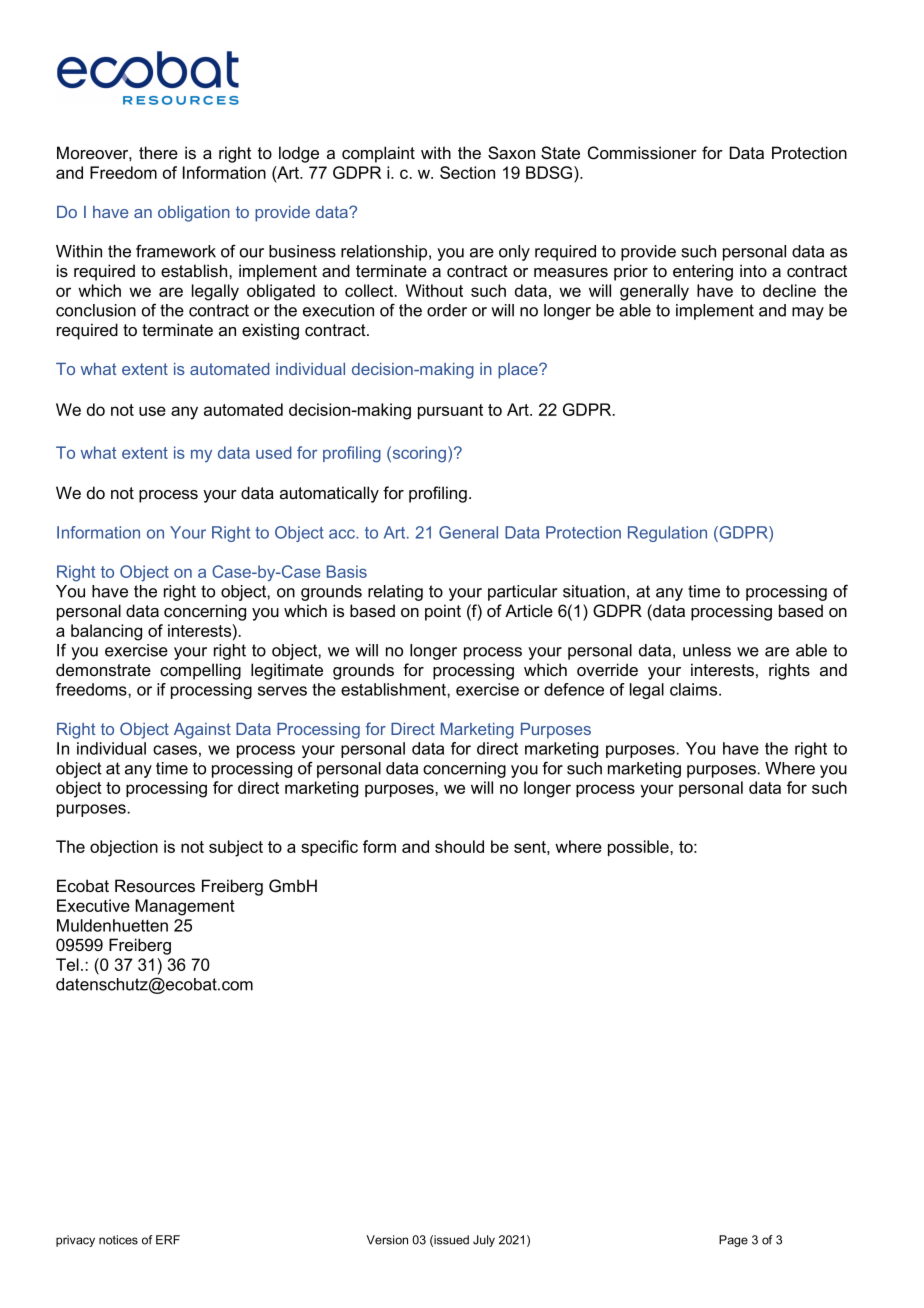  What do you see at coordinates (168, 1240) in the screenshot?
I see `ERF` at bounding box center [168, 1240].
